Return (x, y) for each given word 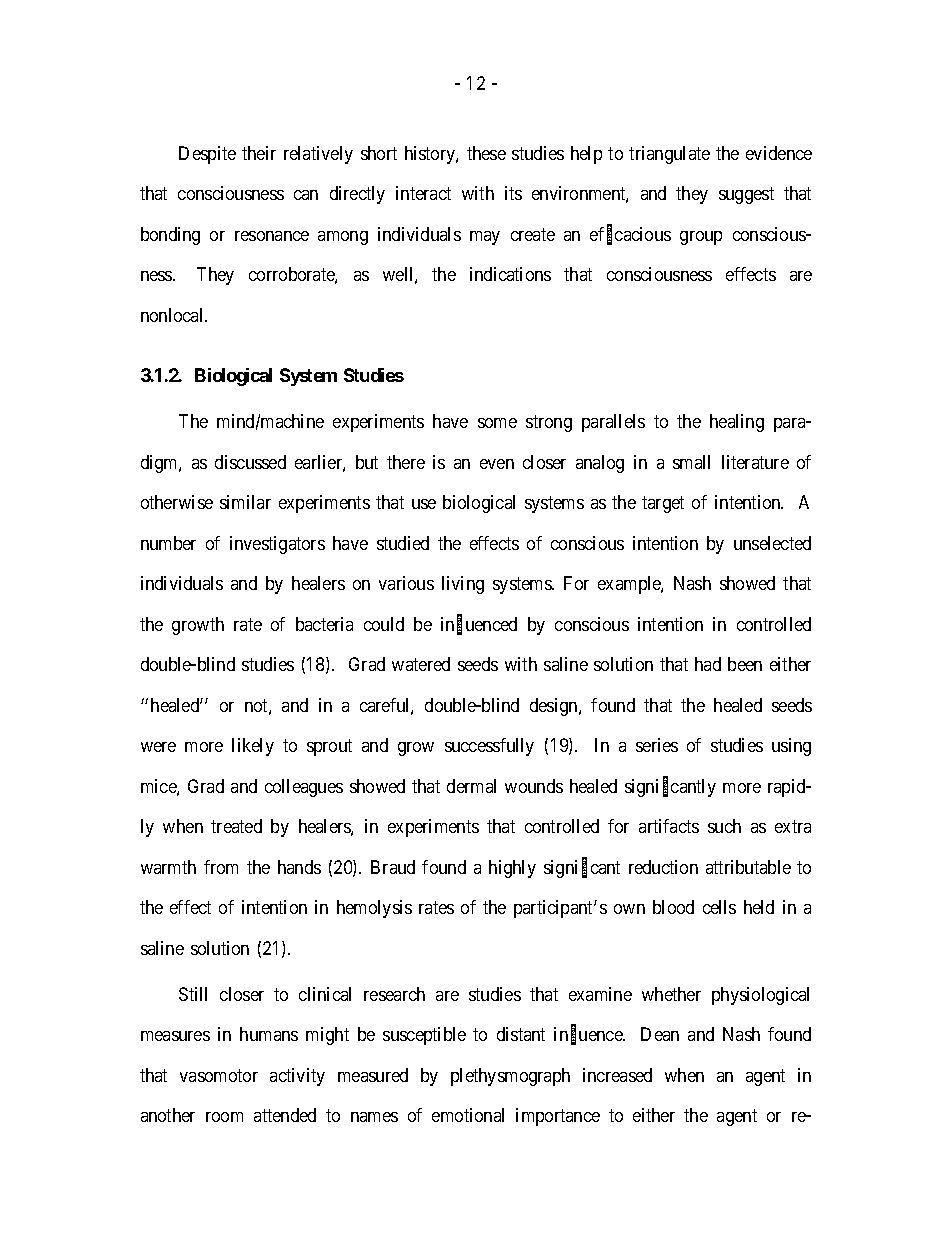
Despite (207, 155)
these (486, 153)
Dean (660, 1034)
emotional (468, 1115)
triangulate (669, 155)
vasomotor (219, 1075)
